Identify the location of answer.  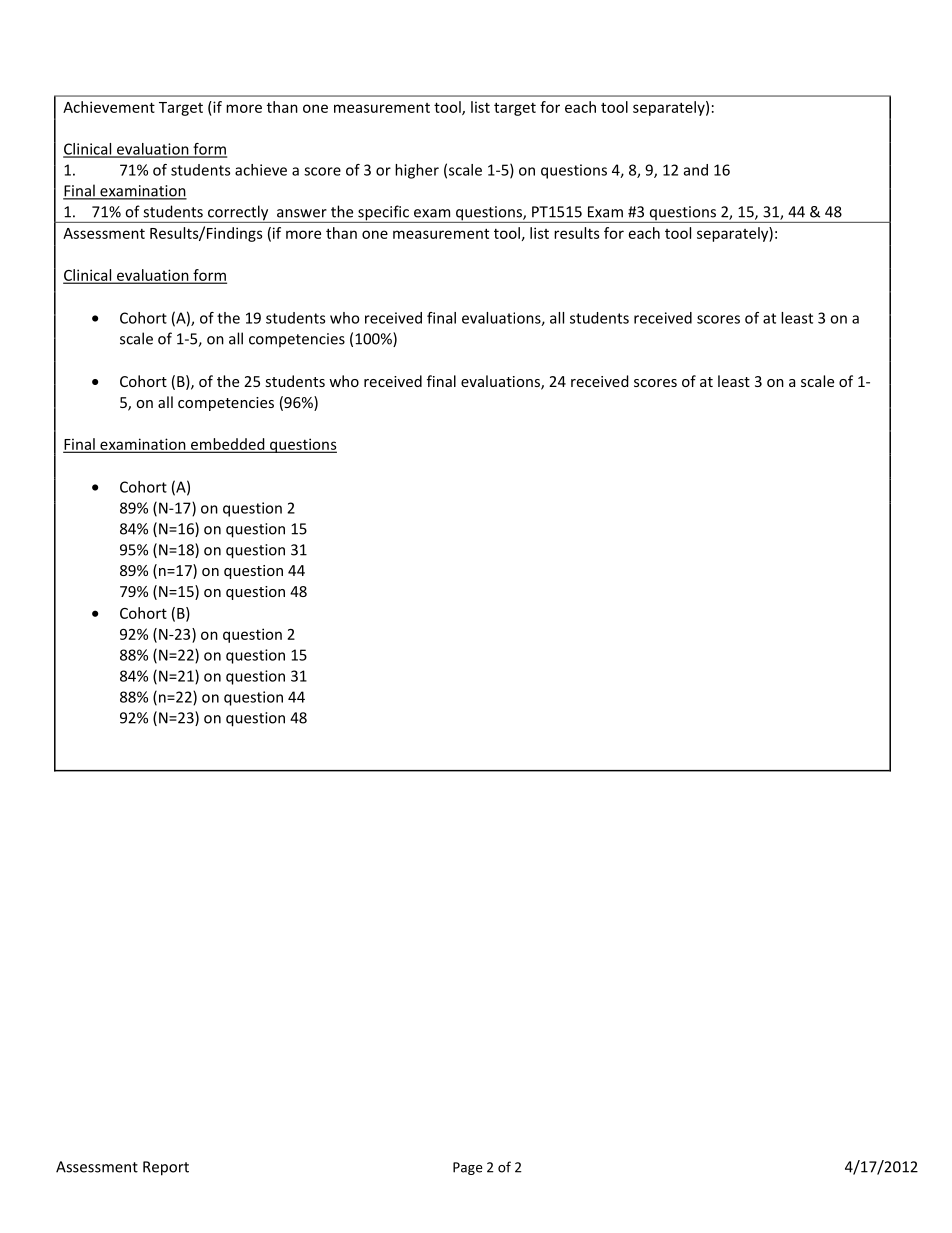
(302, 213).
